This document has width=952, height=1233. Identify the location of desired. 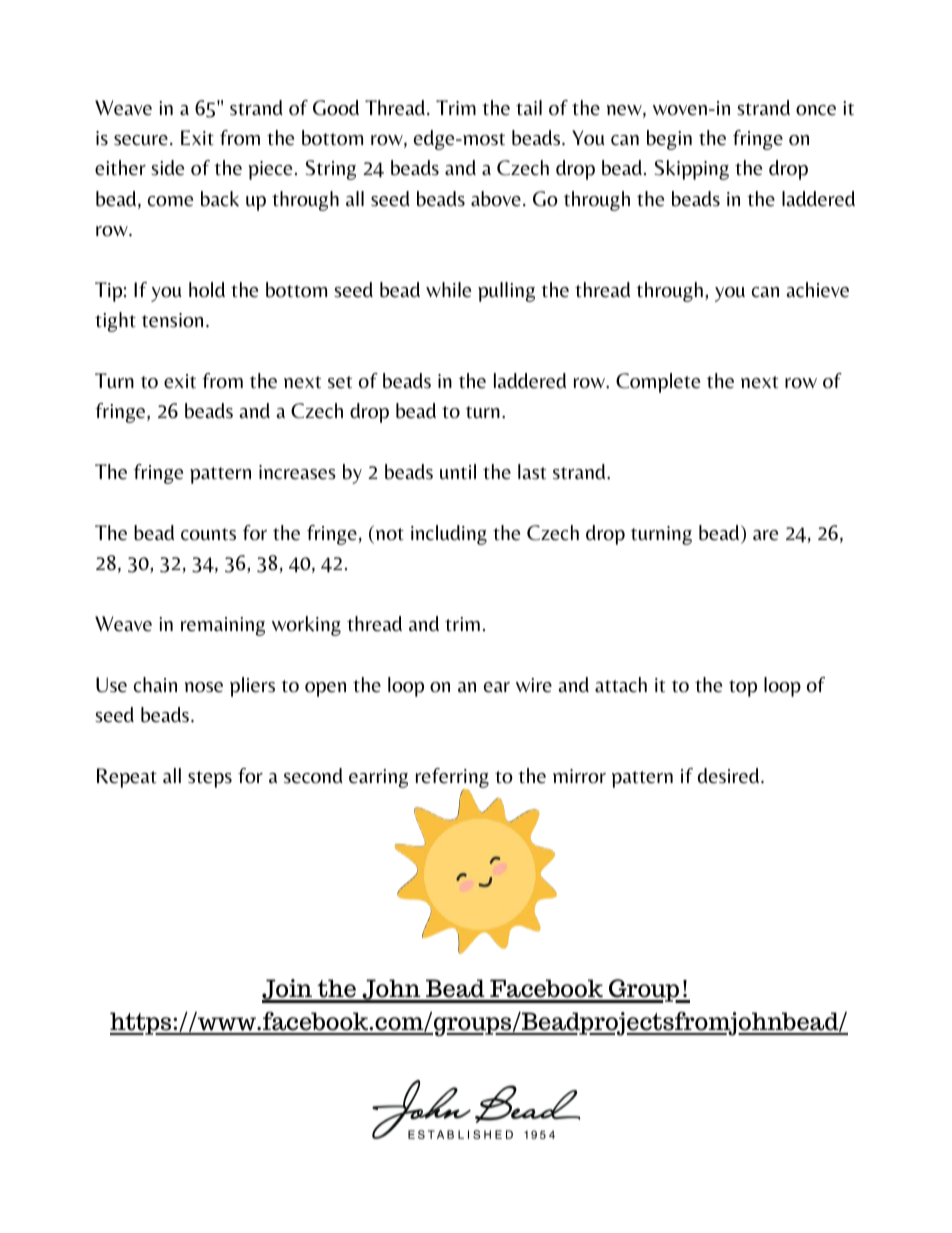
(730, 776).
